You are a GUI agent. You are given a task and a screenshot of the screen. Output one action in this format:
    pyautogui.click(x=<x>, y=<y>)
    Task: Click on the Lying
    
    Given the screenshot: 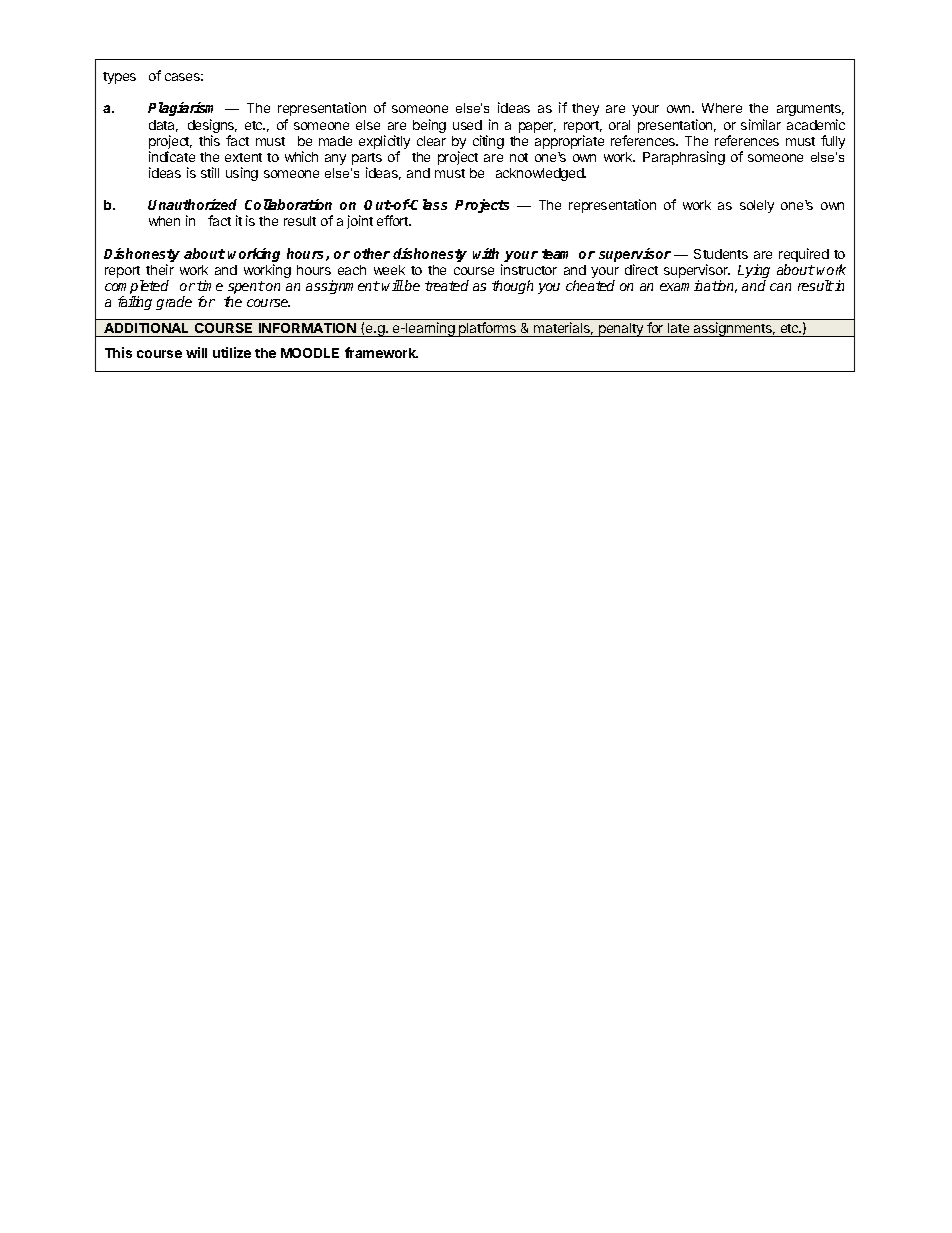 What is the action you would take?
    pyautogui.click(x=754, y=272)
